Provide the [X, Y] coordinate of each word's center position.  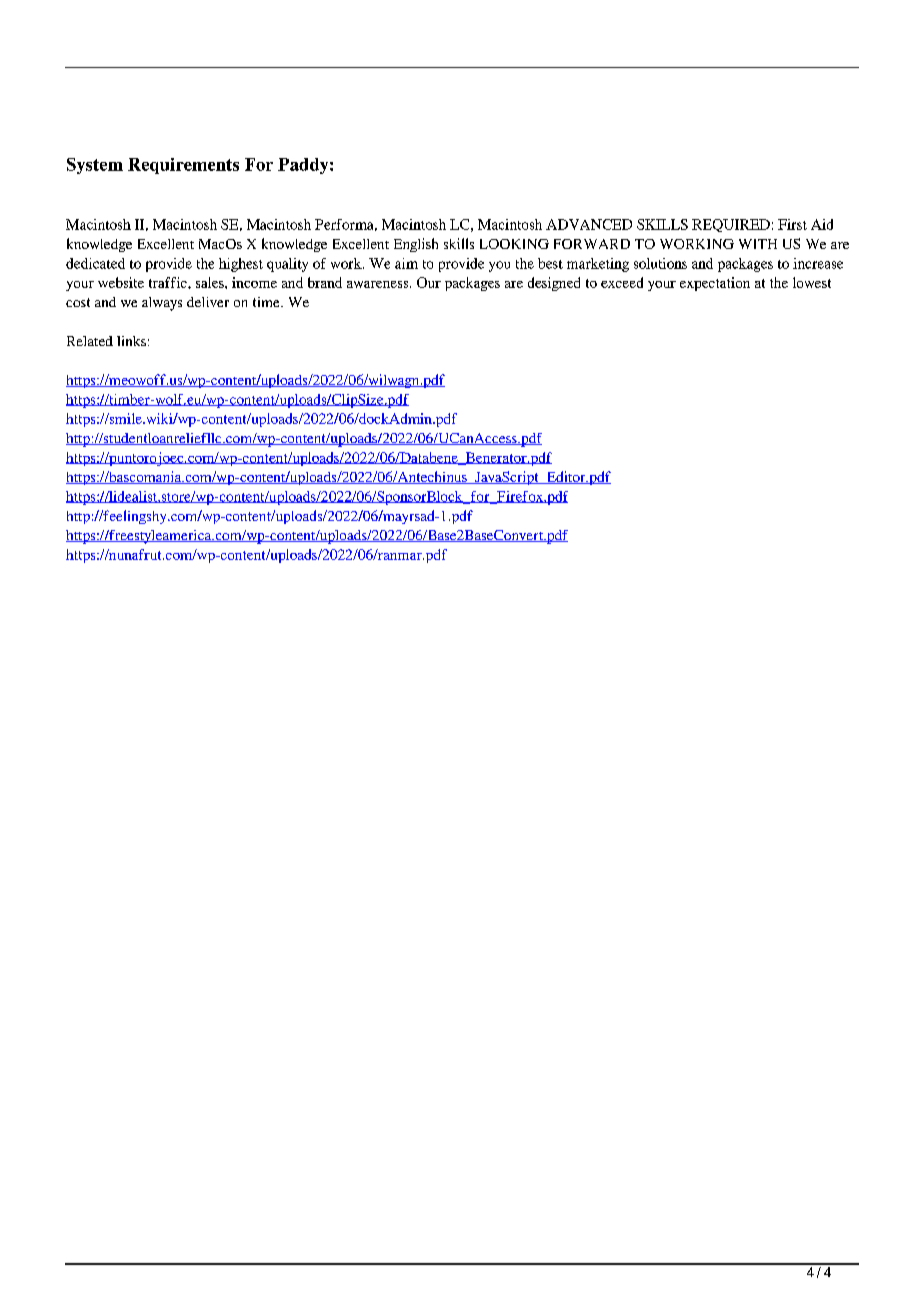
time [267, 302]
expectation [715, 284]
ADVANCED [589, 224]
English [416, 245]
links [131, 341]
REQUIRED [731, 225]
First [792, 224]
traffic [169, 282]
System [95, 166]
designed [554, 284]
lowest [812, 282]
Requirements [183, 166]
